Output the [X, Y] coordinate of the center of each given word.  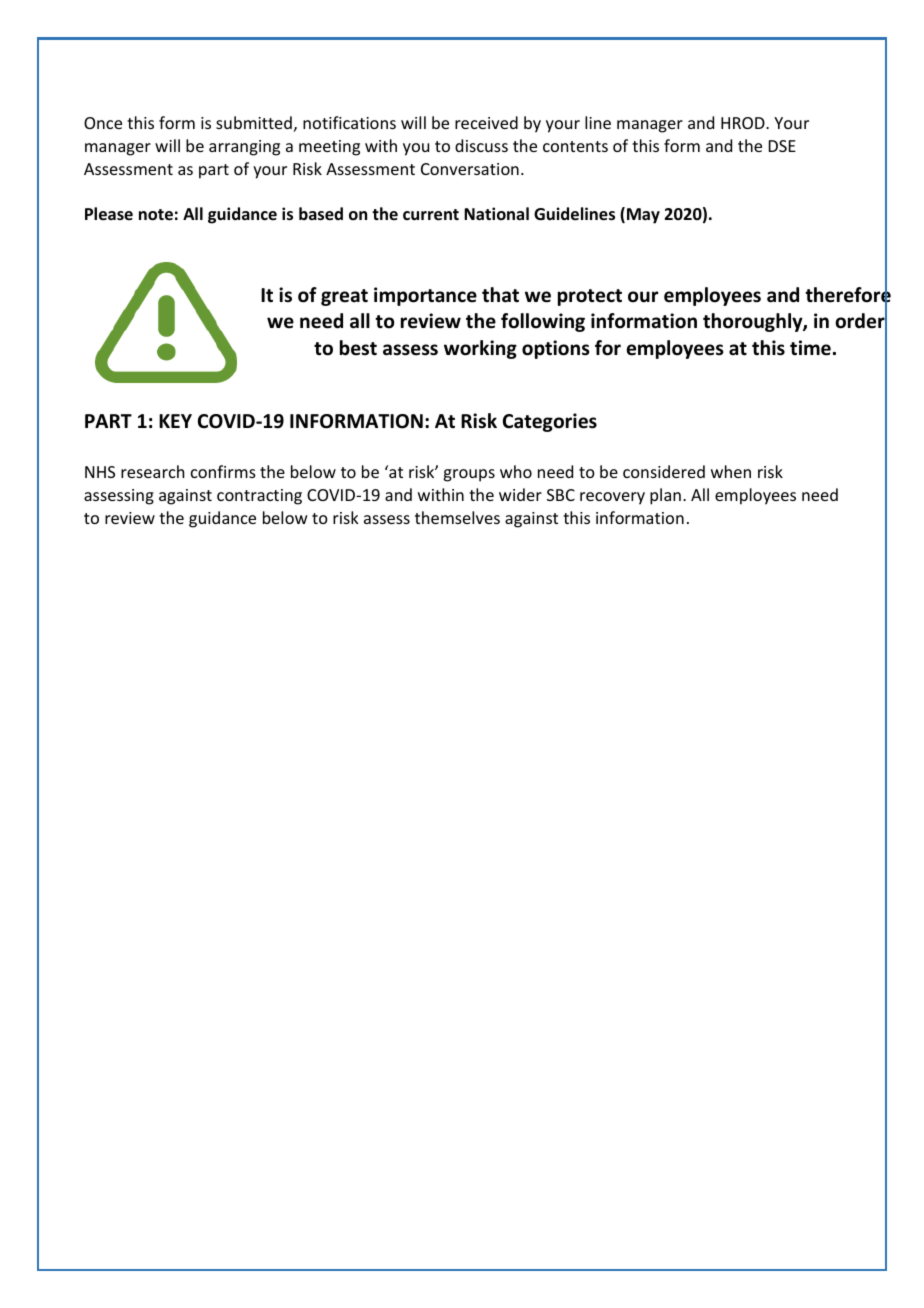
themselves [457, 517]
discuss [481, 145]
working [480, 349]
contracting [259, 497]
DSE [782, 146]
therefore [848, 295]
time [810, 348]
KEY [175, 421]
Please [109, 214]
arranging [244, 148]
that [500, 295]
